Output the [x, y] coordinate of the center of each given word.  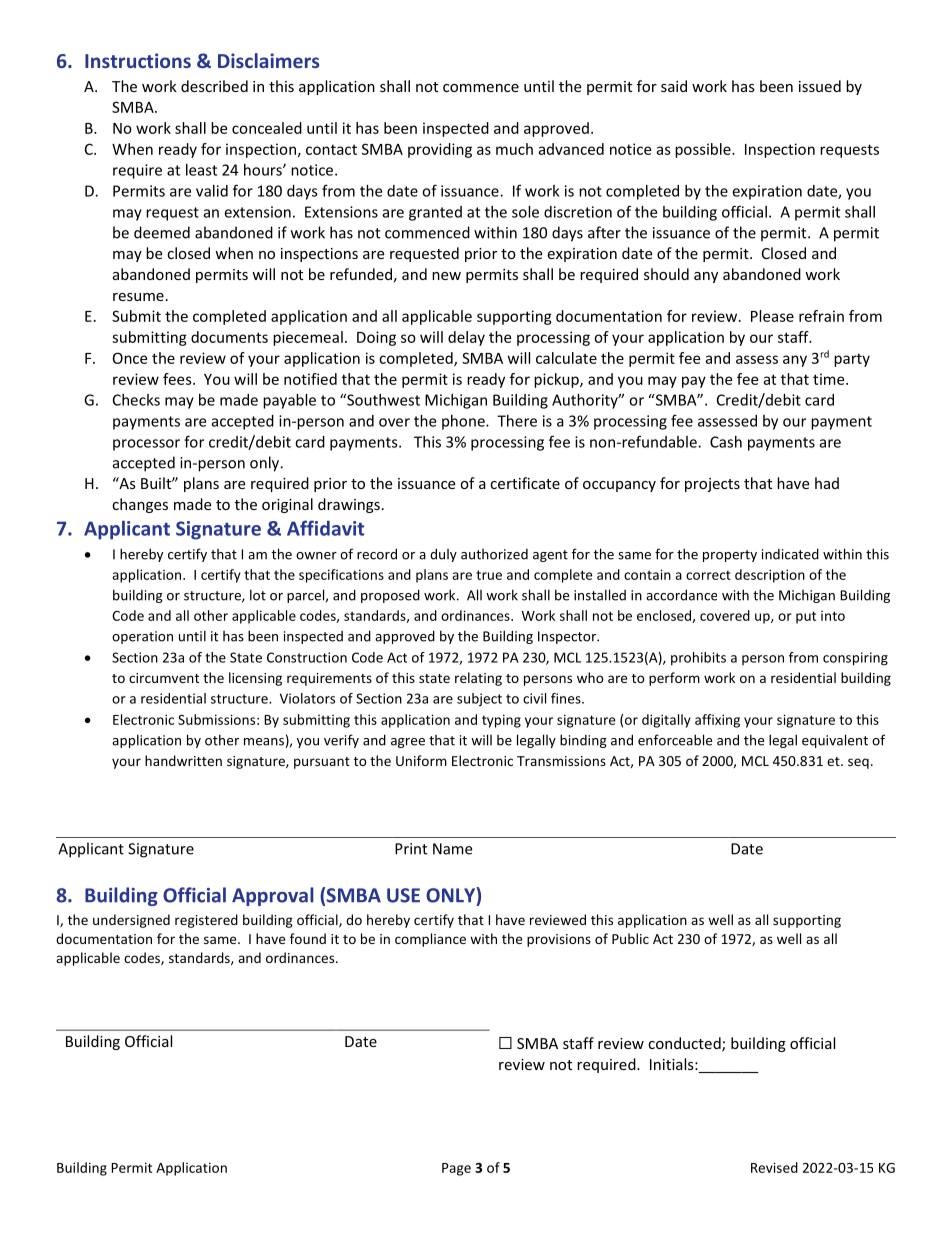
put [806, 617]
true [489, 575]
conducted [685, 1044]
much [514, 149]
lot [258, 595]
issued [820, 86]
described [214, 86]
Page [456, 1169]
